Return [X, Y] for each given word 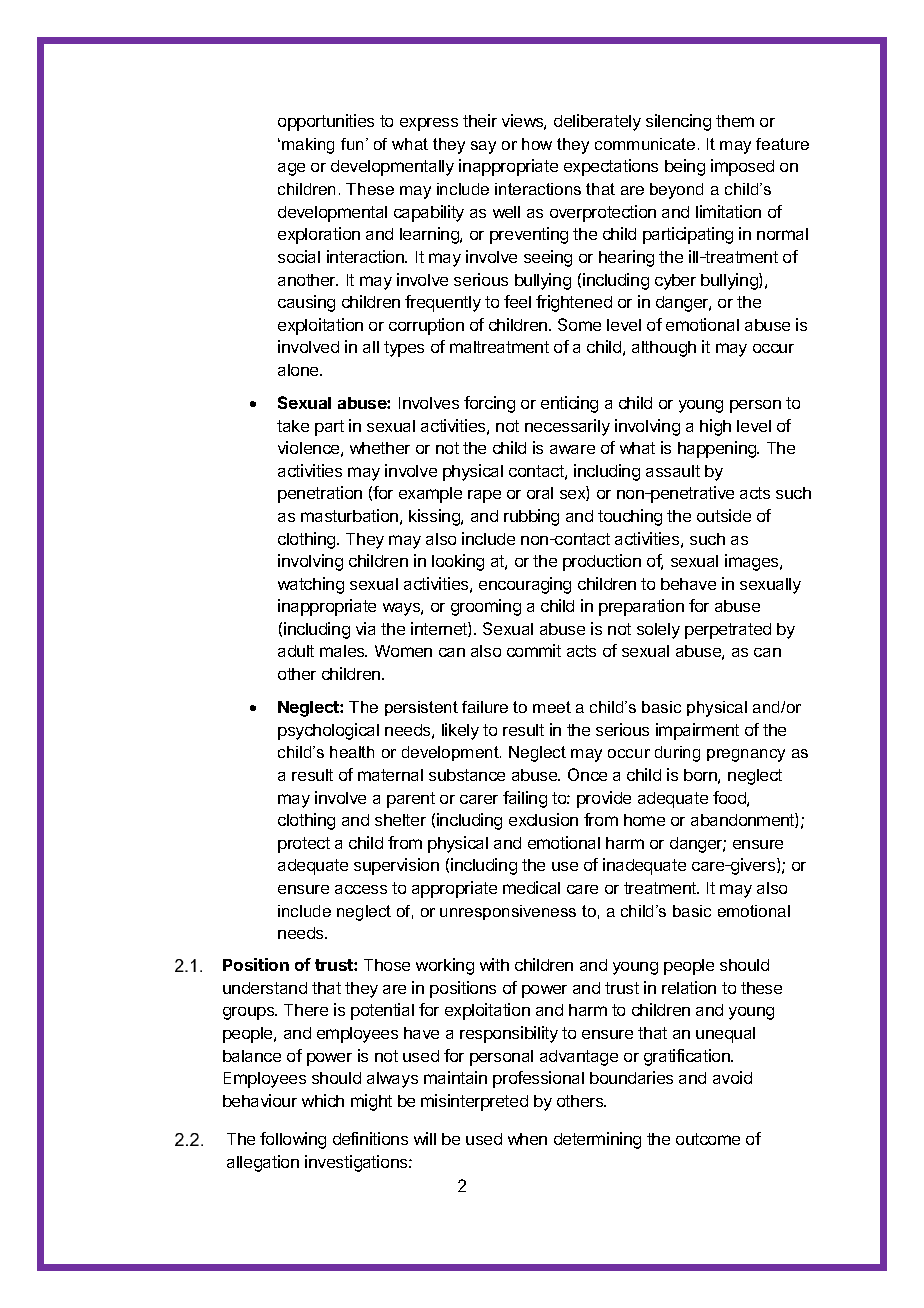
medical [531, 887]
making [308, 146]
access [361, 889]
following [293, 1140]
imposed [742, 167]
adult [296, 651]
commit [534, 650]
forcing [489, 404]
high [715, 427]
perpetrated [728, 631]
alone [299, 370]
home [644, 820]
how [537, 144]
